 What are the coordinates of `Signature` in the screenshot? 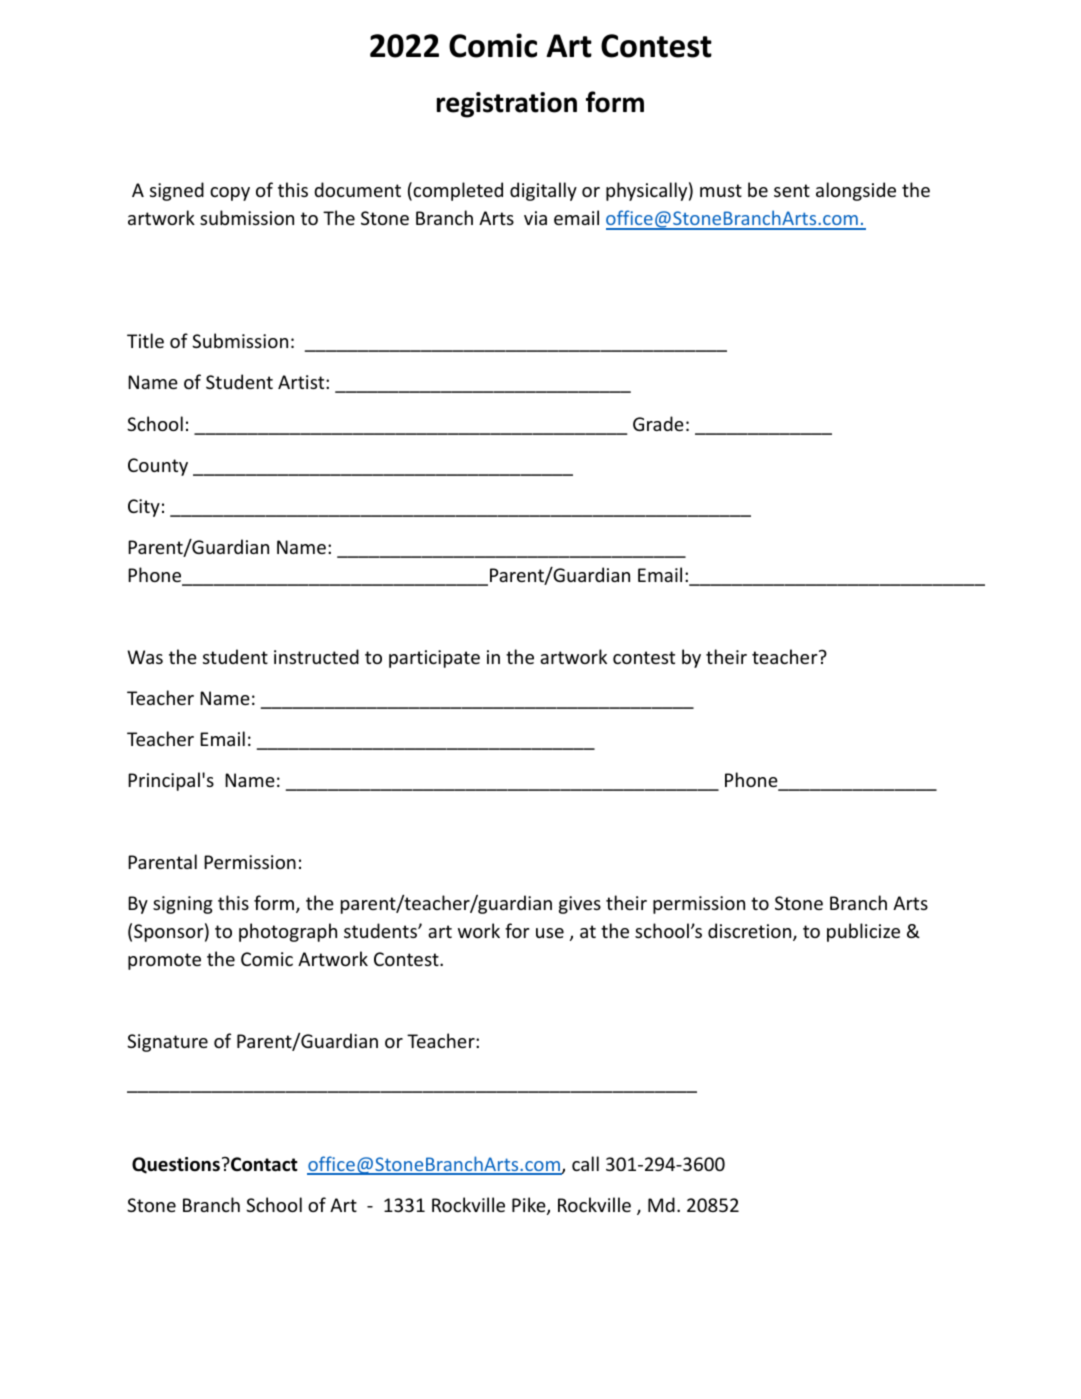 It's located at (167, 1043).
